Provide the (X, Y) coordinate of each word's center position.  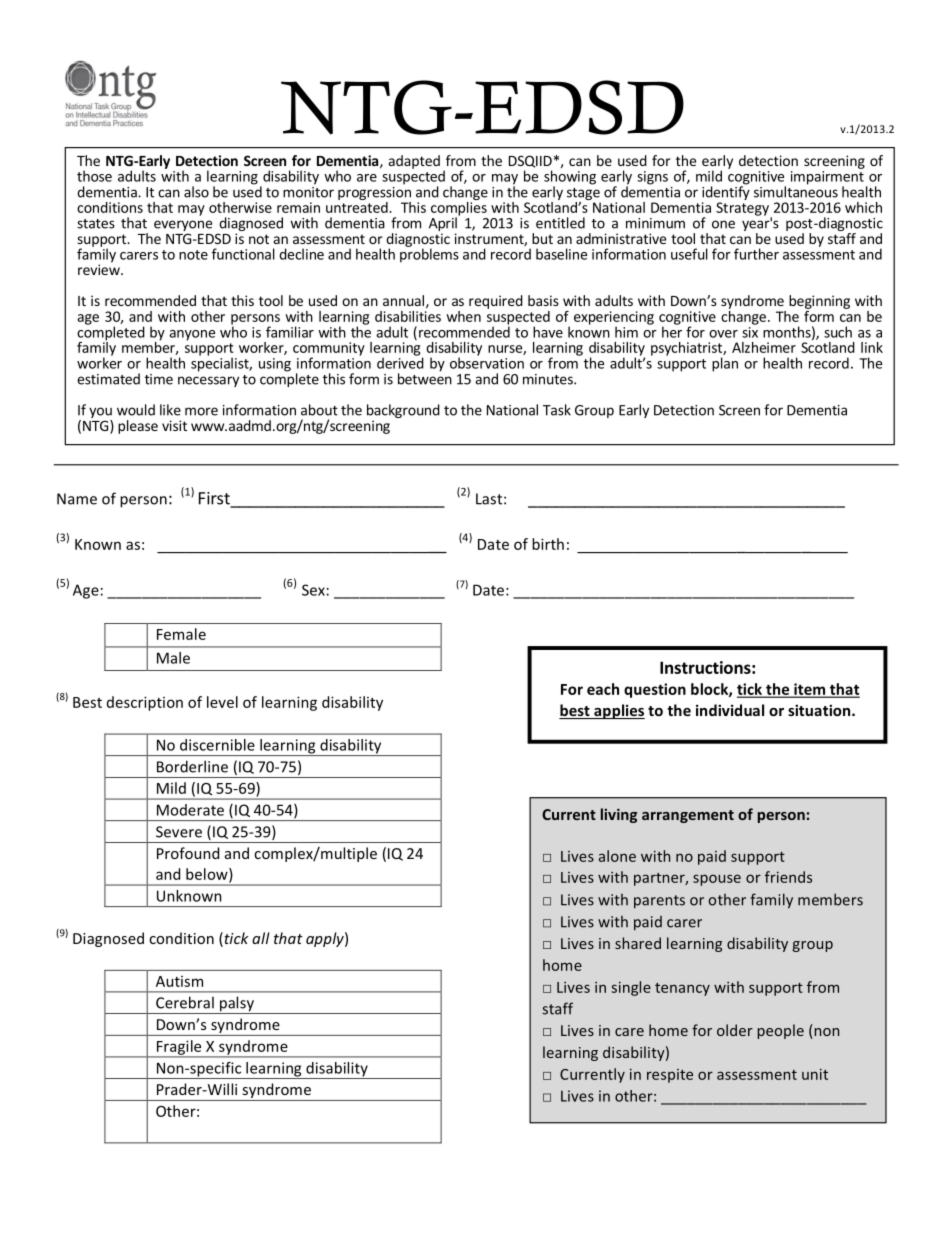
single (631, 988)
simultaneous (796, 191)
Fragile (179, 1048)
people (780, 1031)
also (196, 192)
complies (459, 208)
